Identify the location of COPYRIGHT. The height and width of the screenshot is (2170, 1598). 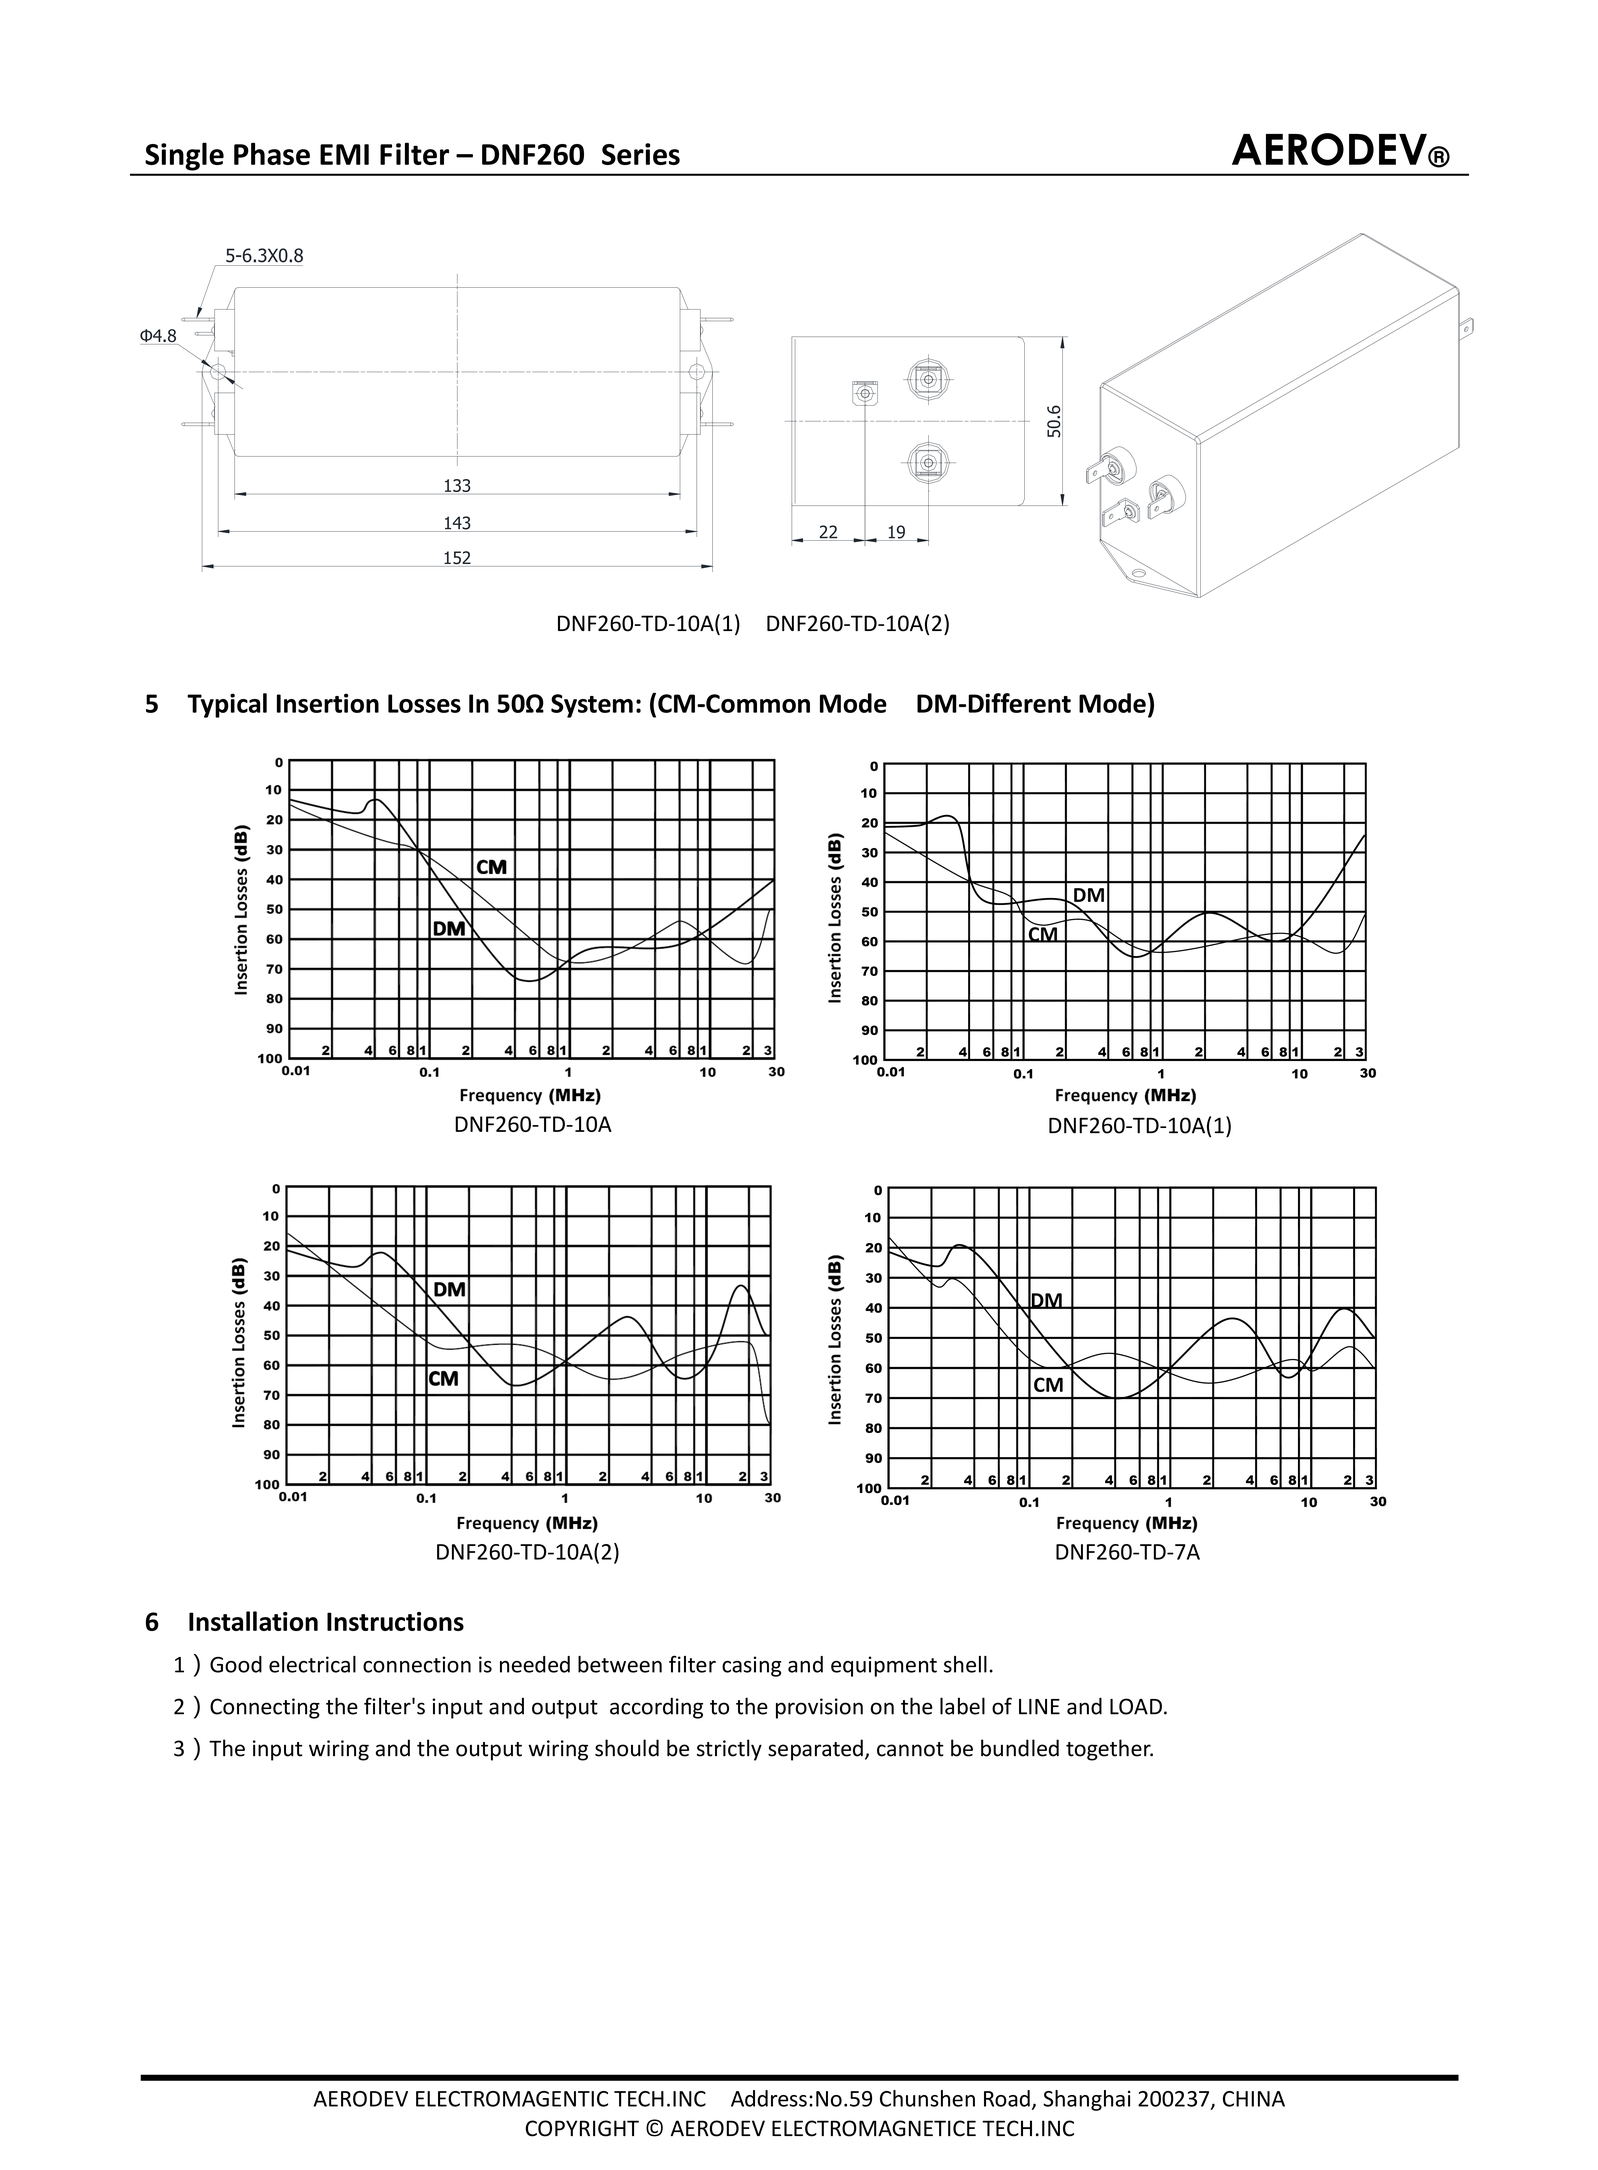
(582, 2128).
